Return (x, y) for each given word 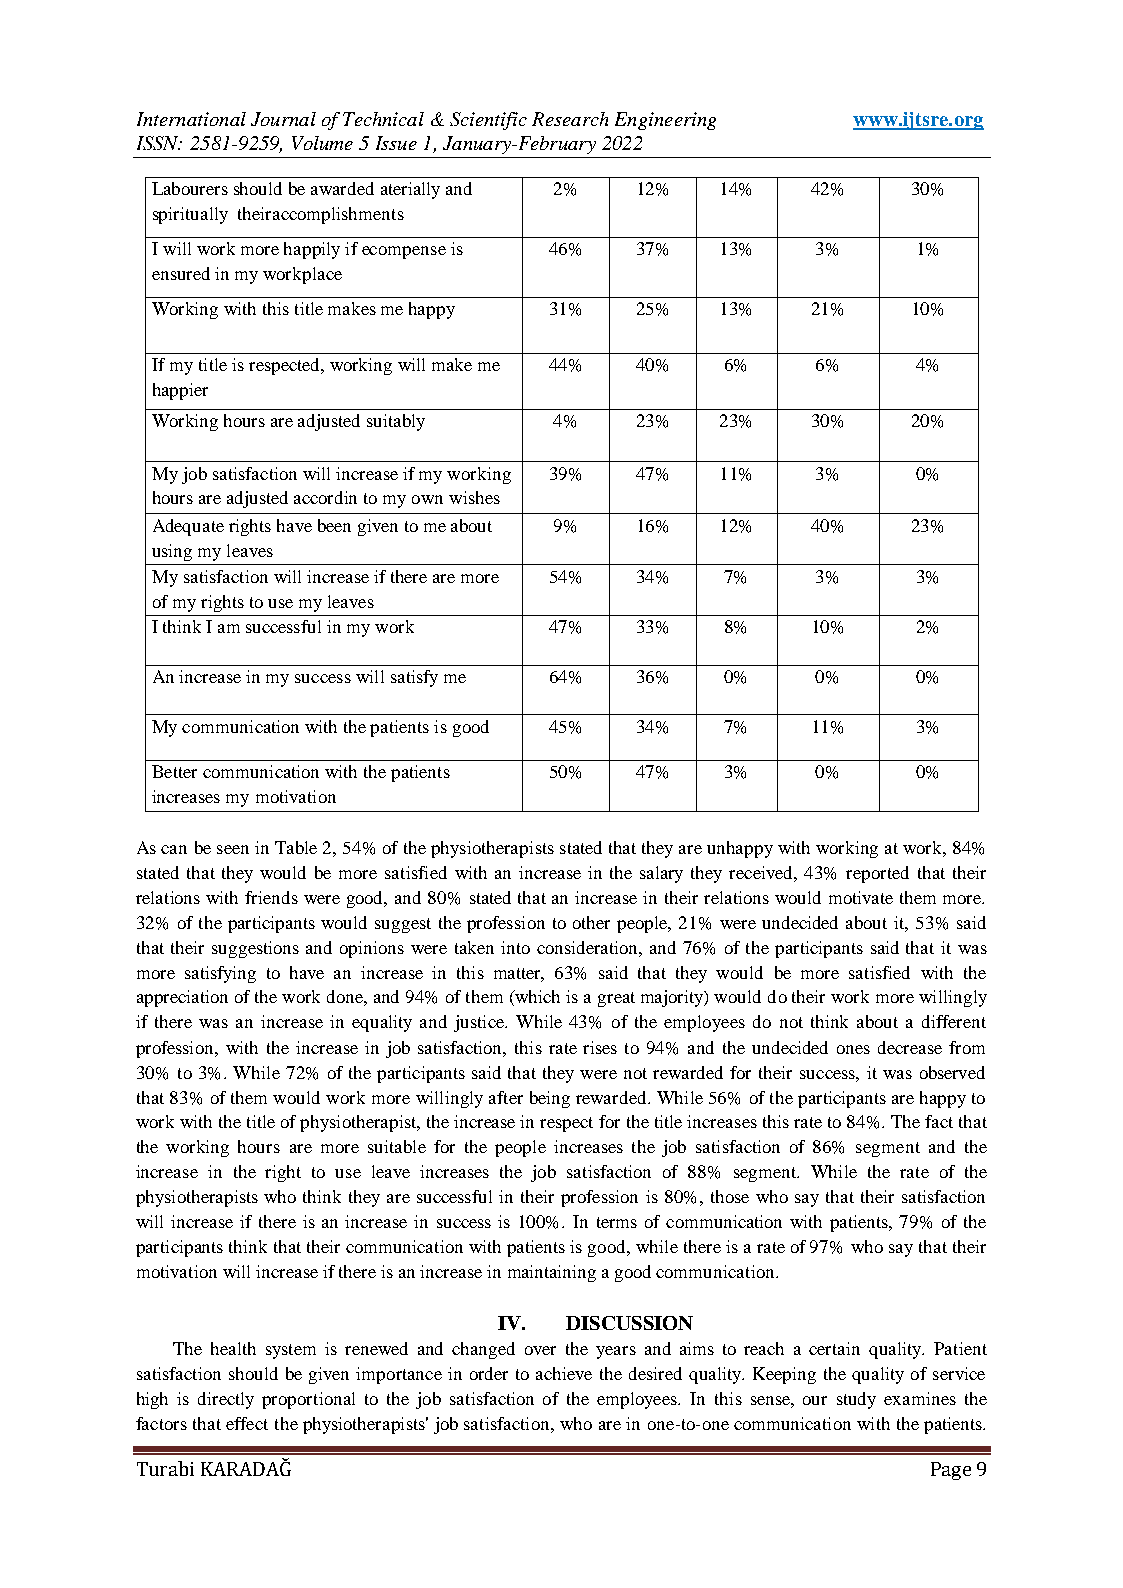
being (550, 1099)
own (427, 499)
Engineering (665, 121)
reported (877, 874)
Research (570, 119)
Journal (283, 119)
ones (853, 1049)
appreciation (182, 998)
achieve (564, 1373)
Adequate (188, 527)
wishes (474, 497)
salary (661, 874)
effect (247, 1423)
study (856, 1400)
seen (233, 849)
